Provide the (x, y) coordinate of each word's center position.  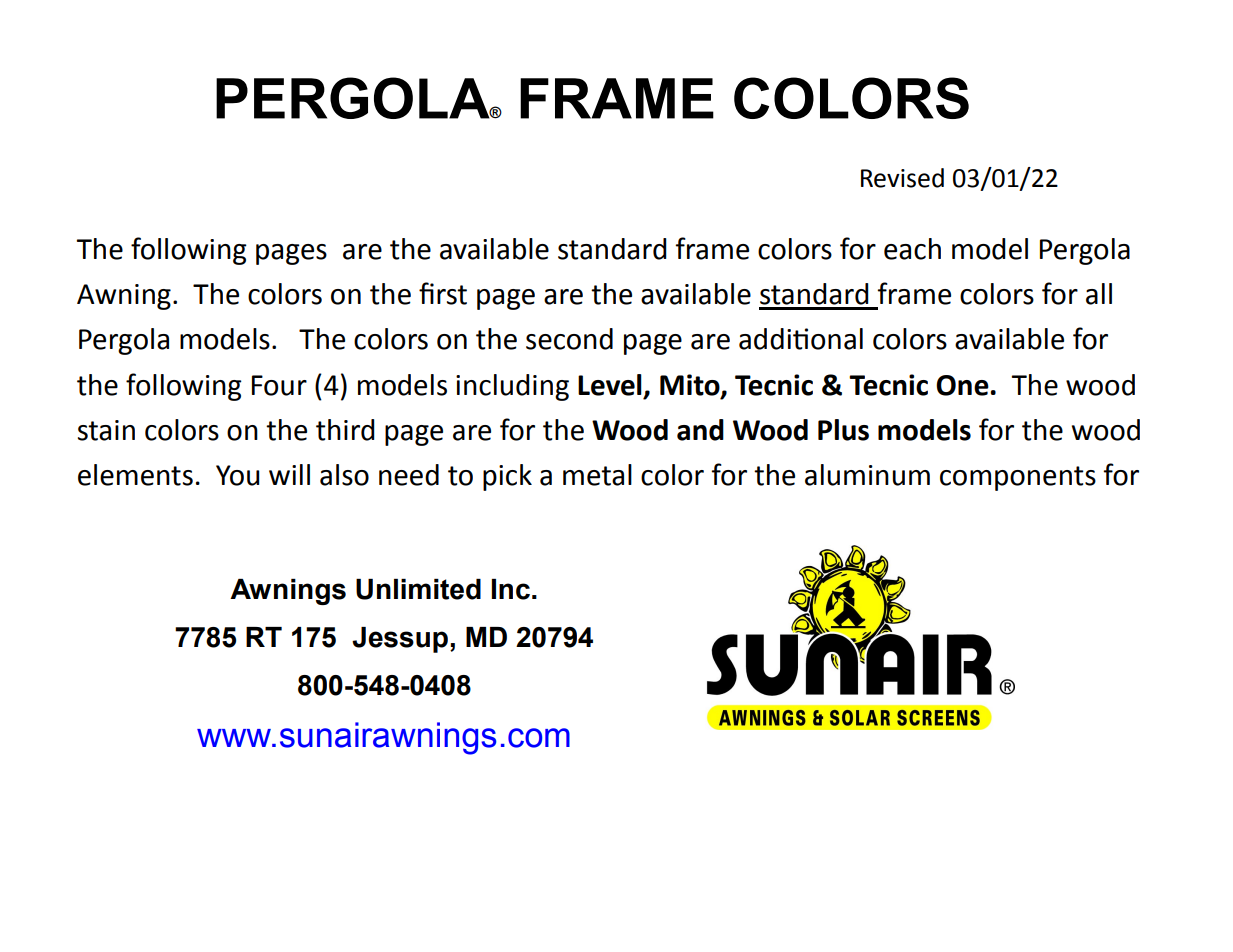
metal (597, 475)
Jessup (400, 640)
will (289, 474)
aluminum (867, 475)
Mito (691, 385)
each (912, 249)
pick (507, 477)
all (1099, 294)
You (238, 475)
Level (610, 385)
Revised (902, 178)
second (569, 339)
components (1018, 478)
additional (801, 339)
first (443, 293)
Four (279, 385)
